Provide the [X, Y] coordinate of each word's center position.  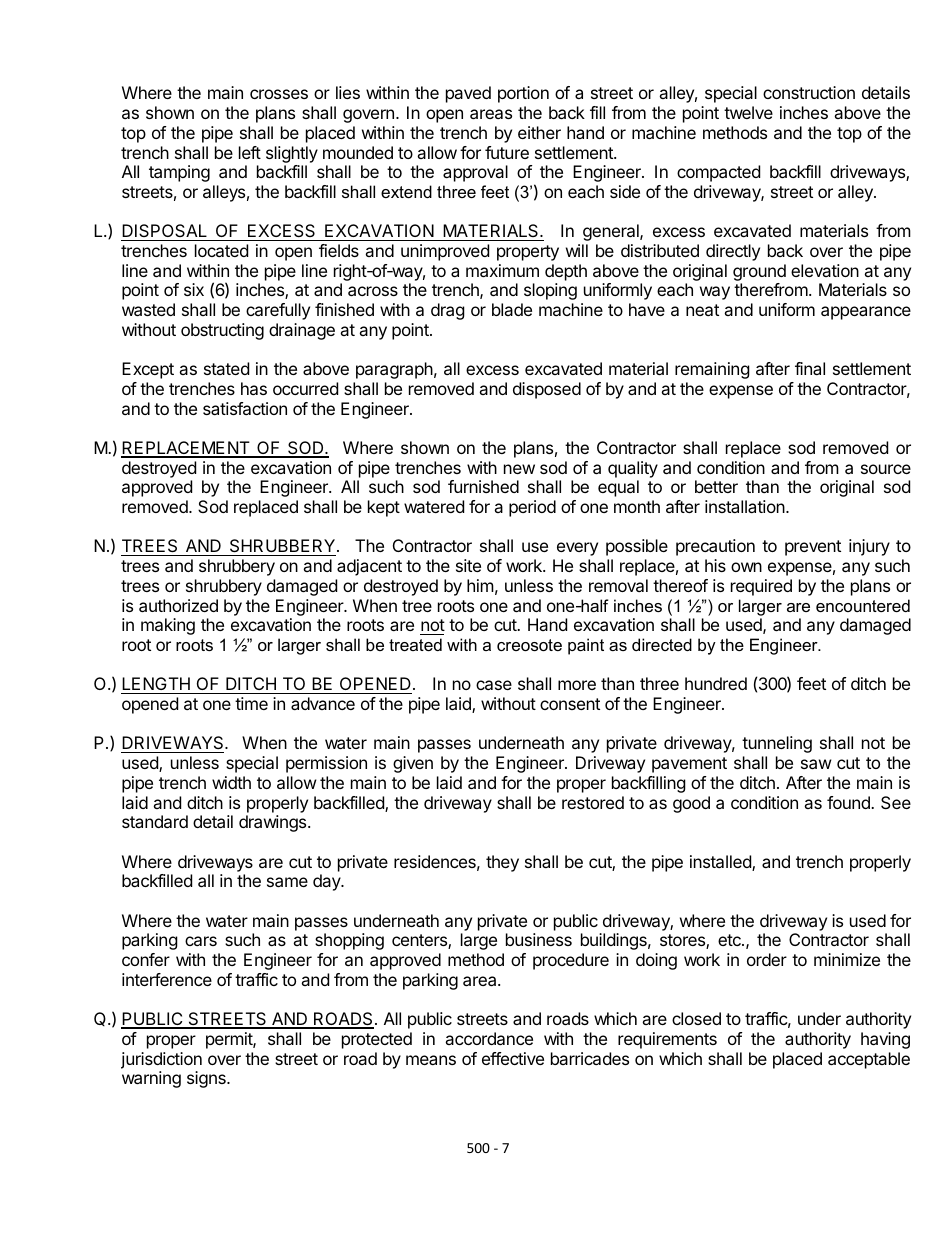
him [480, 585]
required [761, 587]
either [539, 132]
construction [809, 92]
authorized [178, 605]
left [250, 152]
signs [207, 1079]
